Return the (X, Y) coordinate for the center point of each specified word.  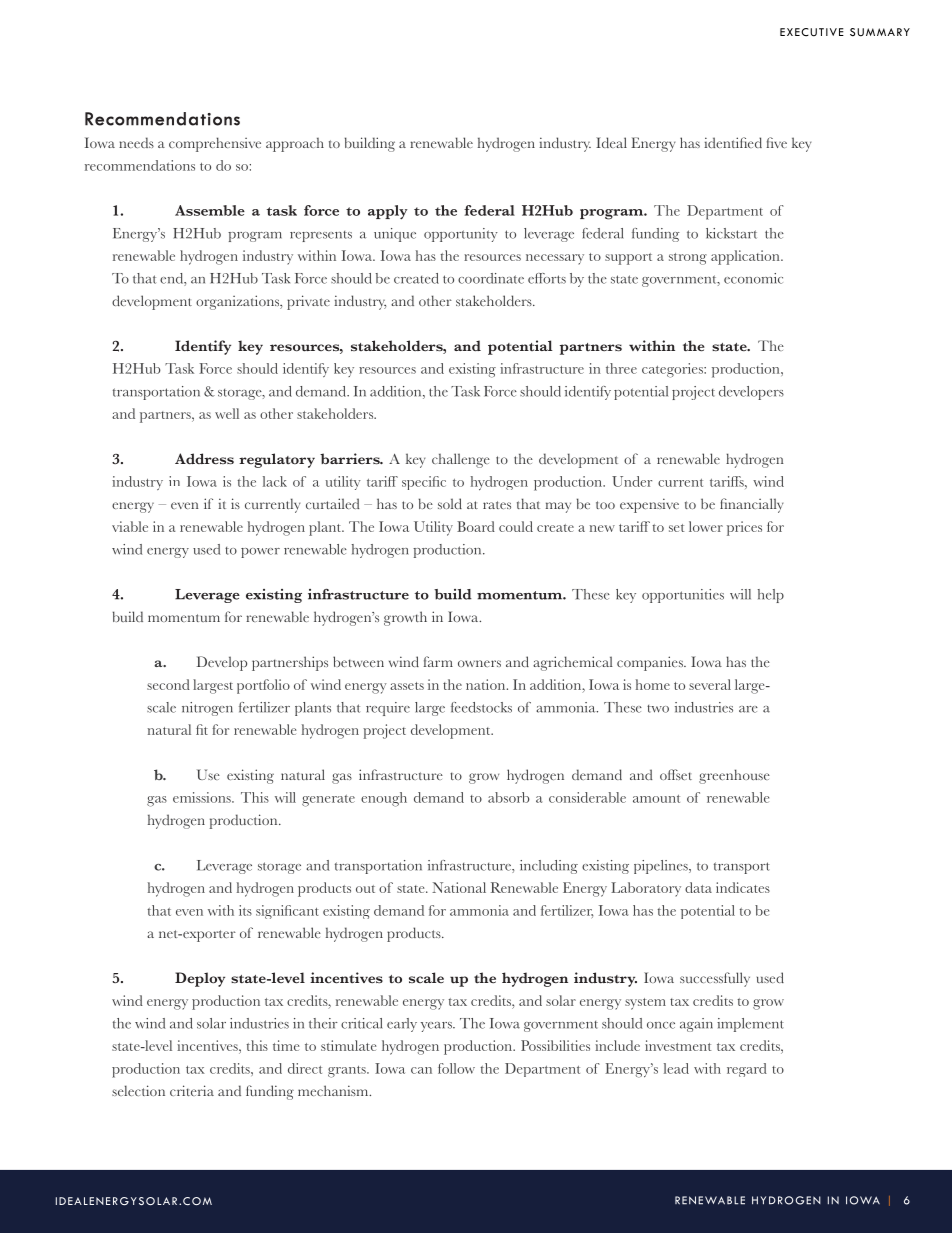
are (748, 709)
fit (202, 729)
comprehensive (215, 144)
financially (751, 505)
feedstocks (481, 707)
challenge (461, 460)
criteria (192, 1090)
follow (456, 1068)
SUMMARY (880, 32)
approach (295, 145)
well (227, 413)
